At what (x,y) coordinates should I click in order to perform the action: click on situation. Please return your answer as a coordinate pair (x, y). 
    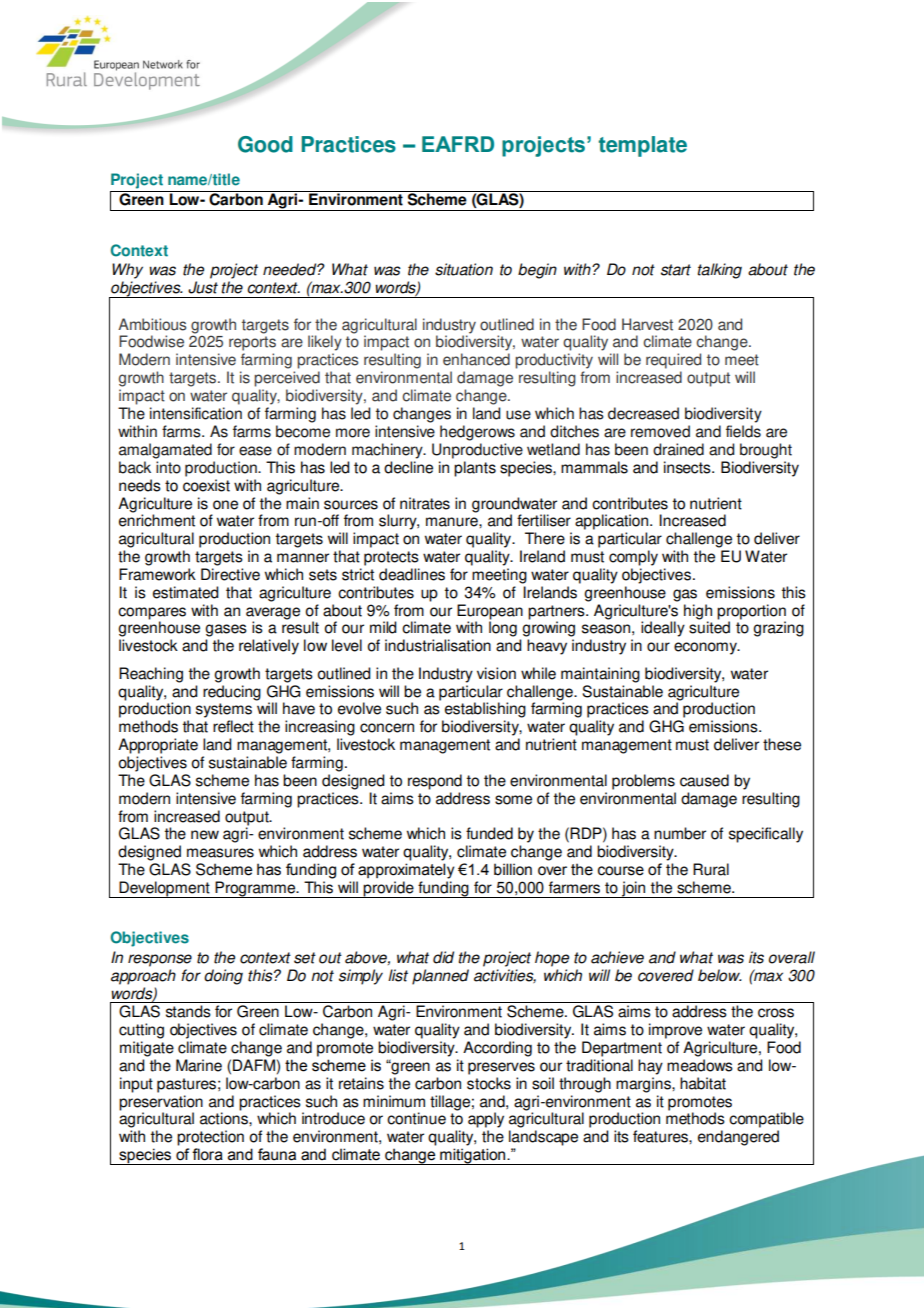
    Looking at the image, I should click on (464, 269).
